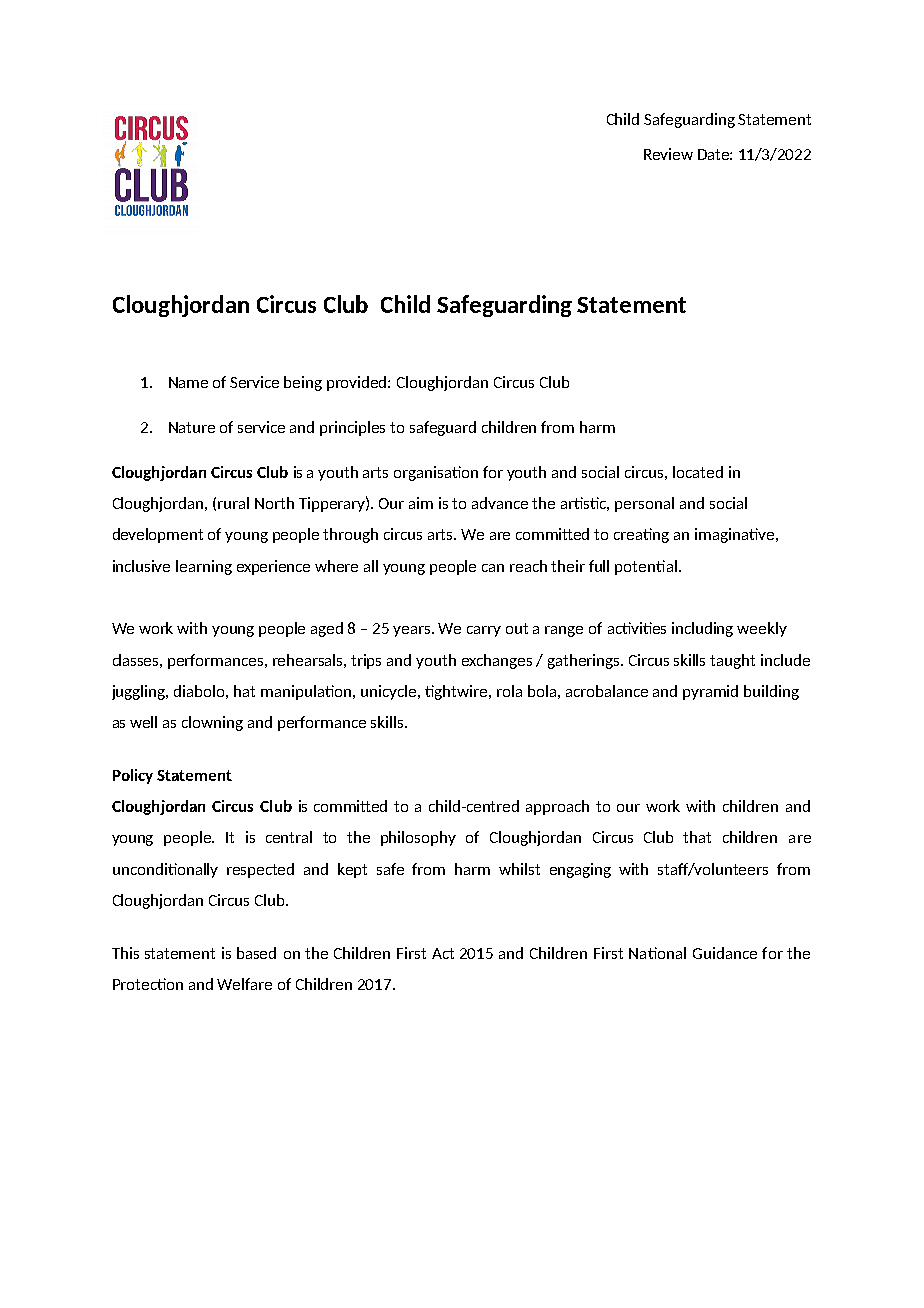  Describe the element at coordinates (519, 869) in the page. I see `whilst` at that location.
